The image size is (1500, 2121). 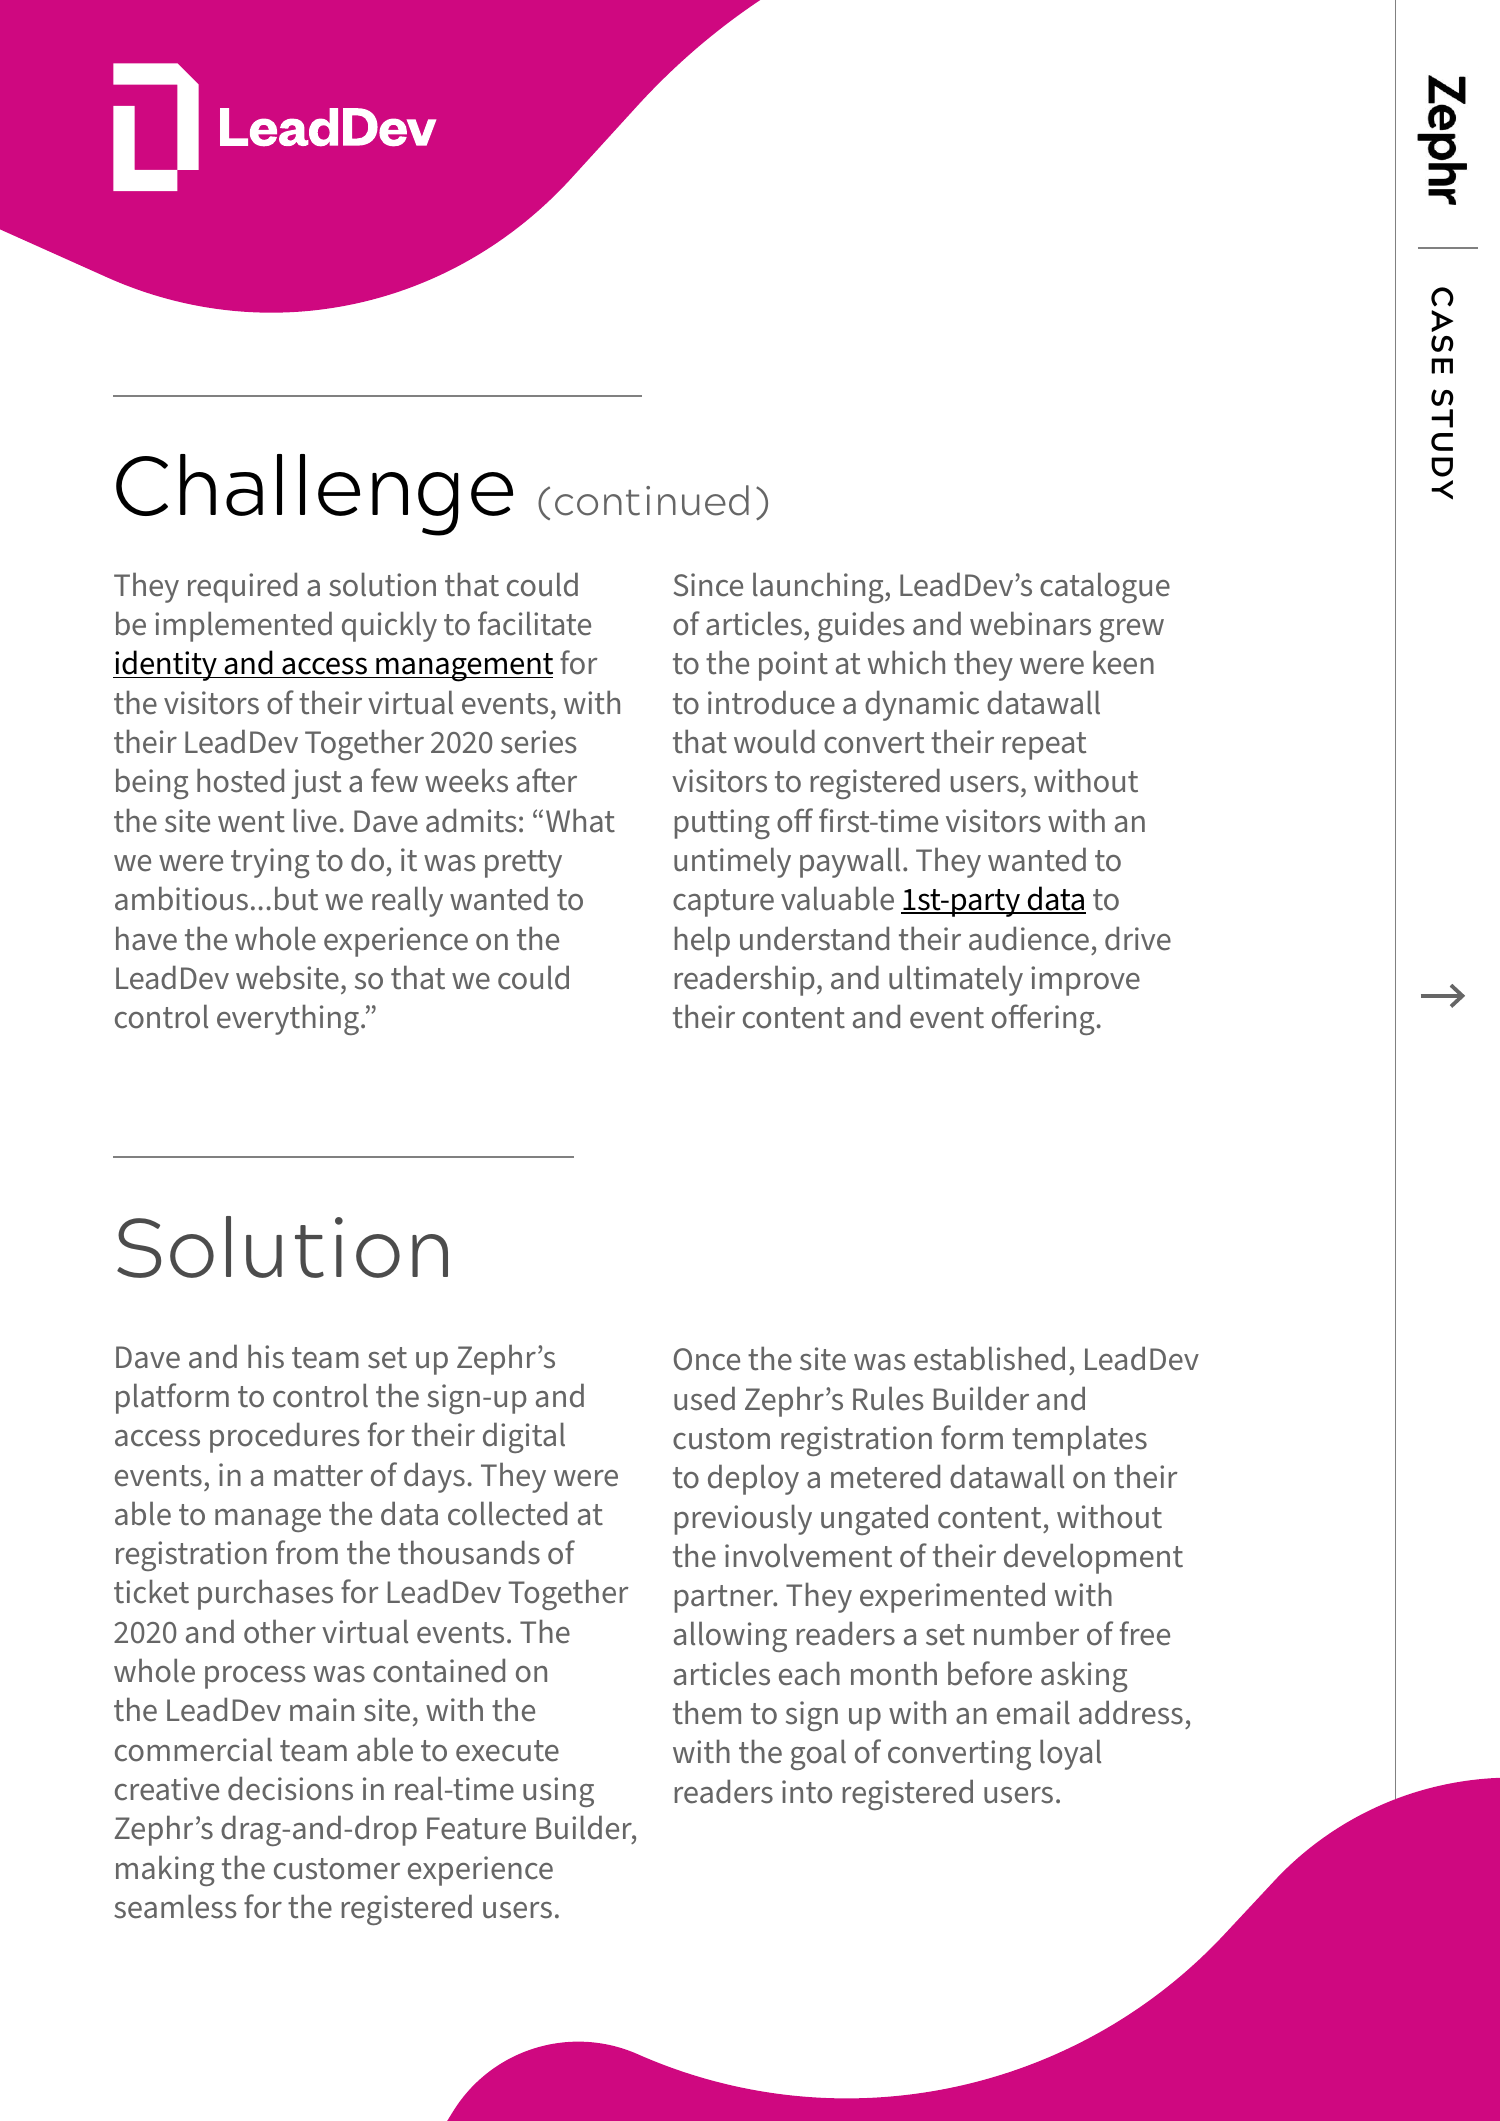 What do you see at coordinates (723, 903) in the image?
I see `capture` at bounding box center [723, 903].
